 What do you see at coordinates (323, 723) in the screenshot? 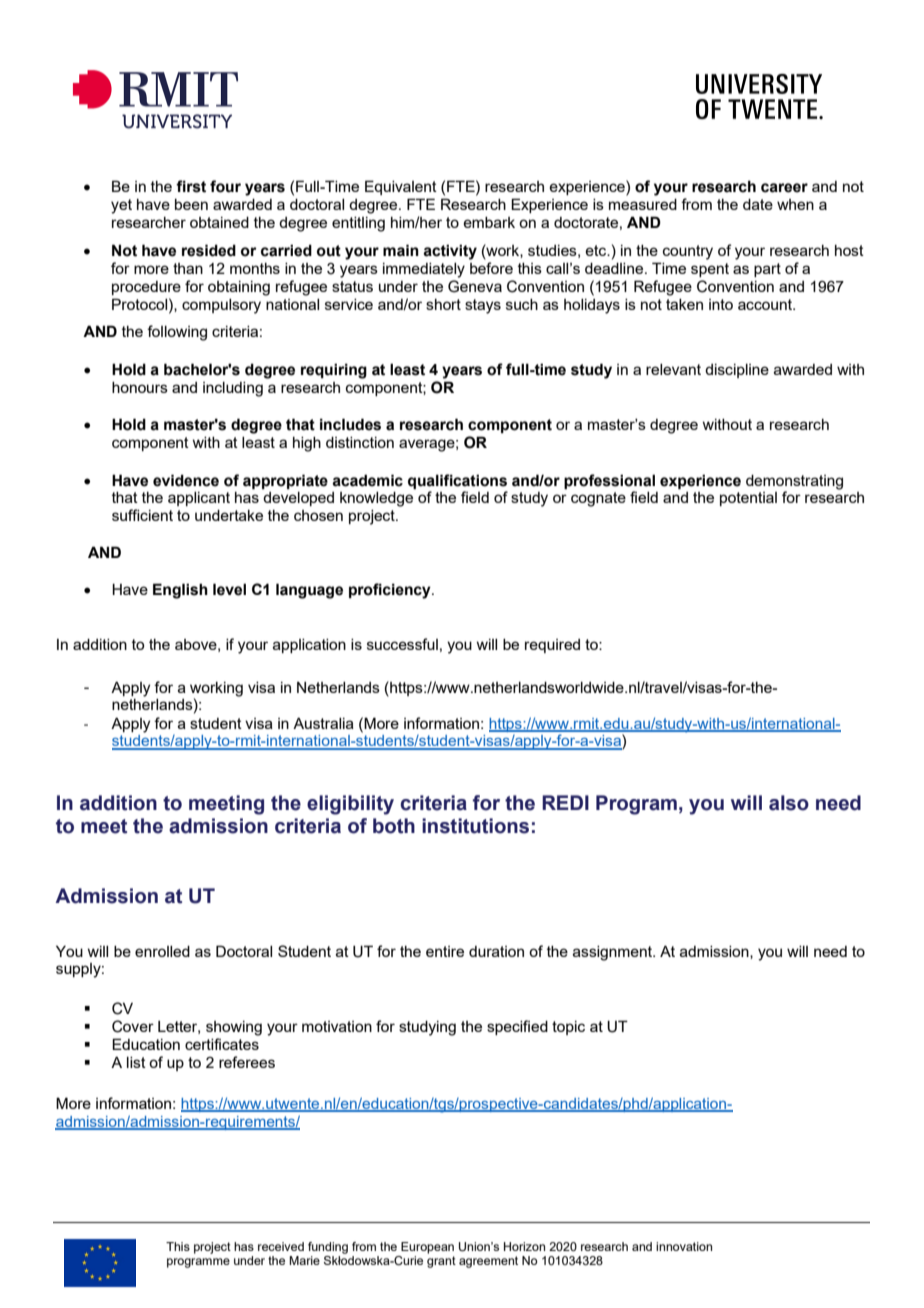
I see `Australia` at bounding box center [323, 723].
